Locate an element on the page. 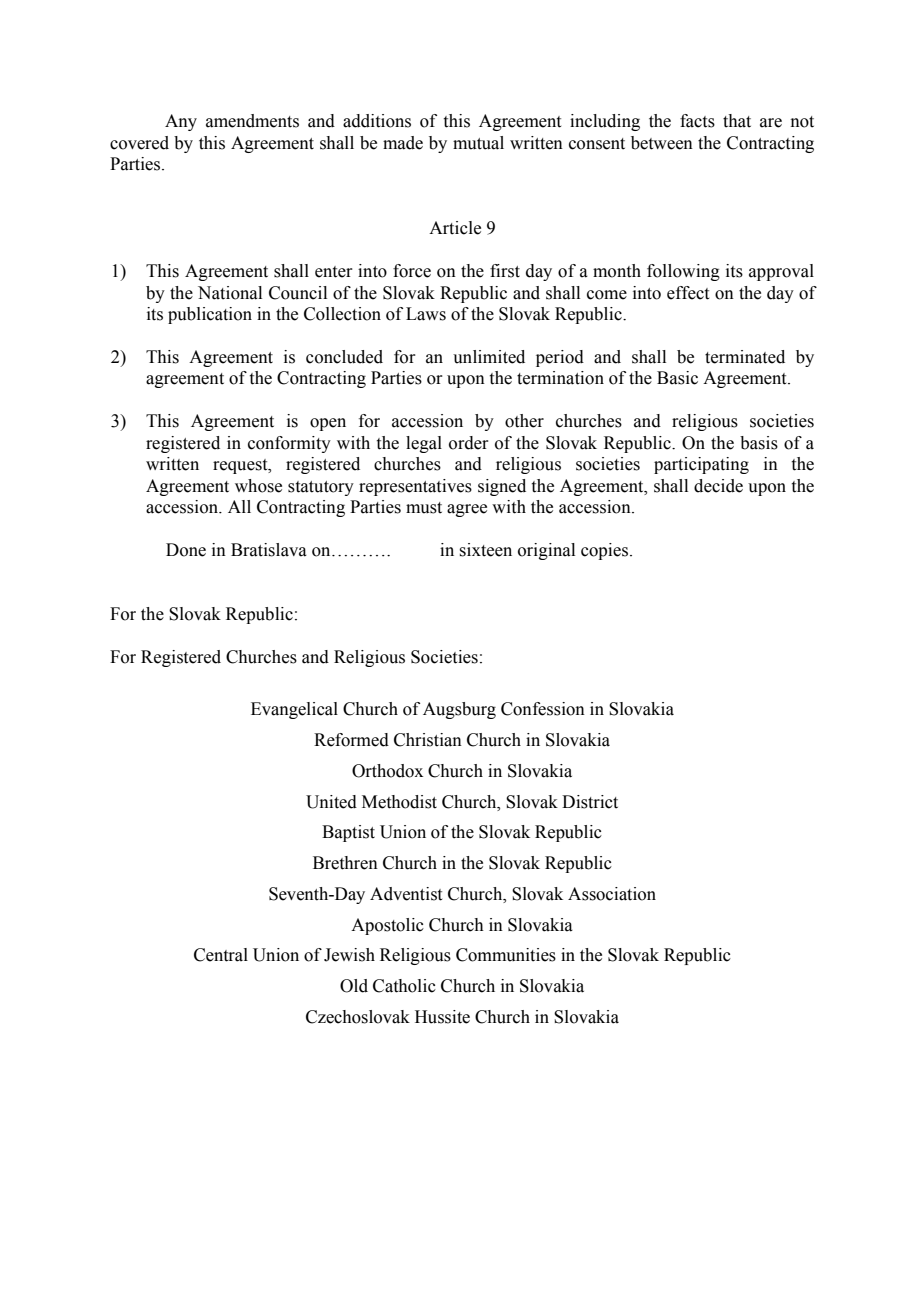 This image has width=924, height=1308. basis is located at coordinates (759, 443).
